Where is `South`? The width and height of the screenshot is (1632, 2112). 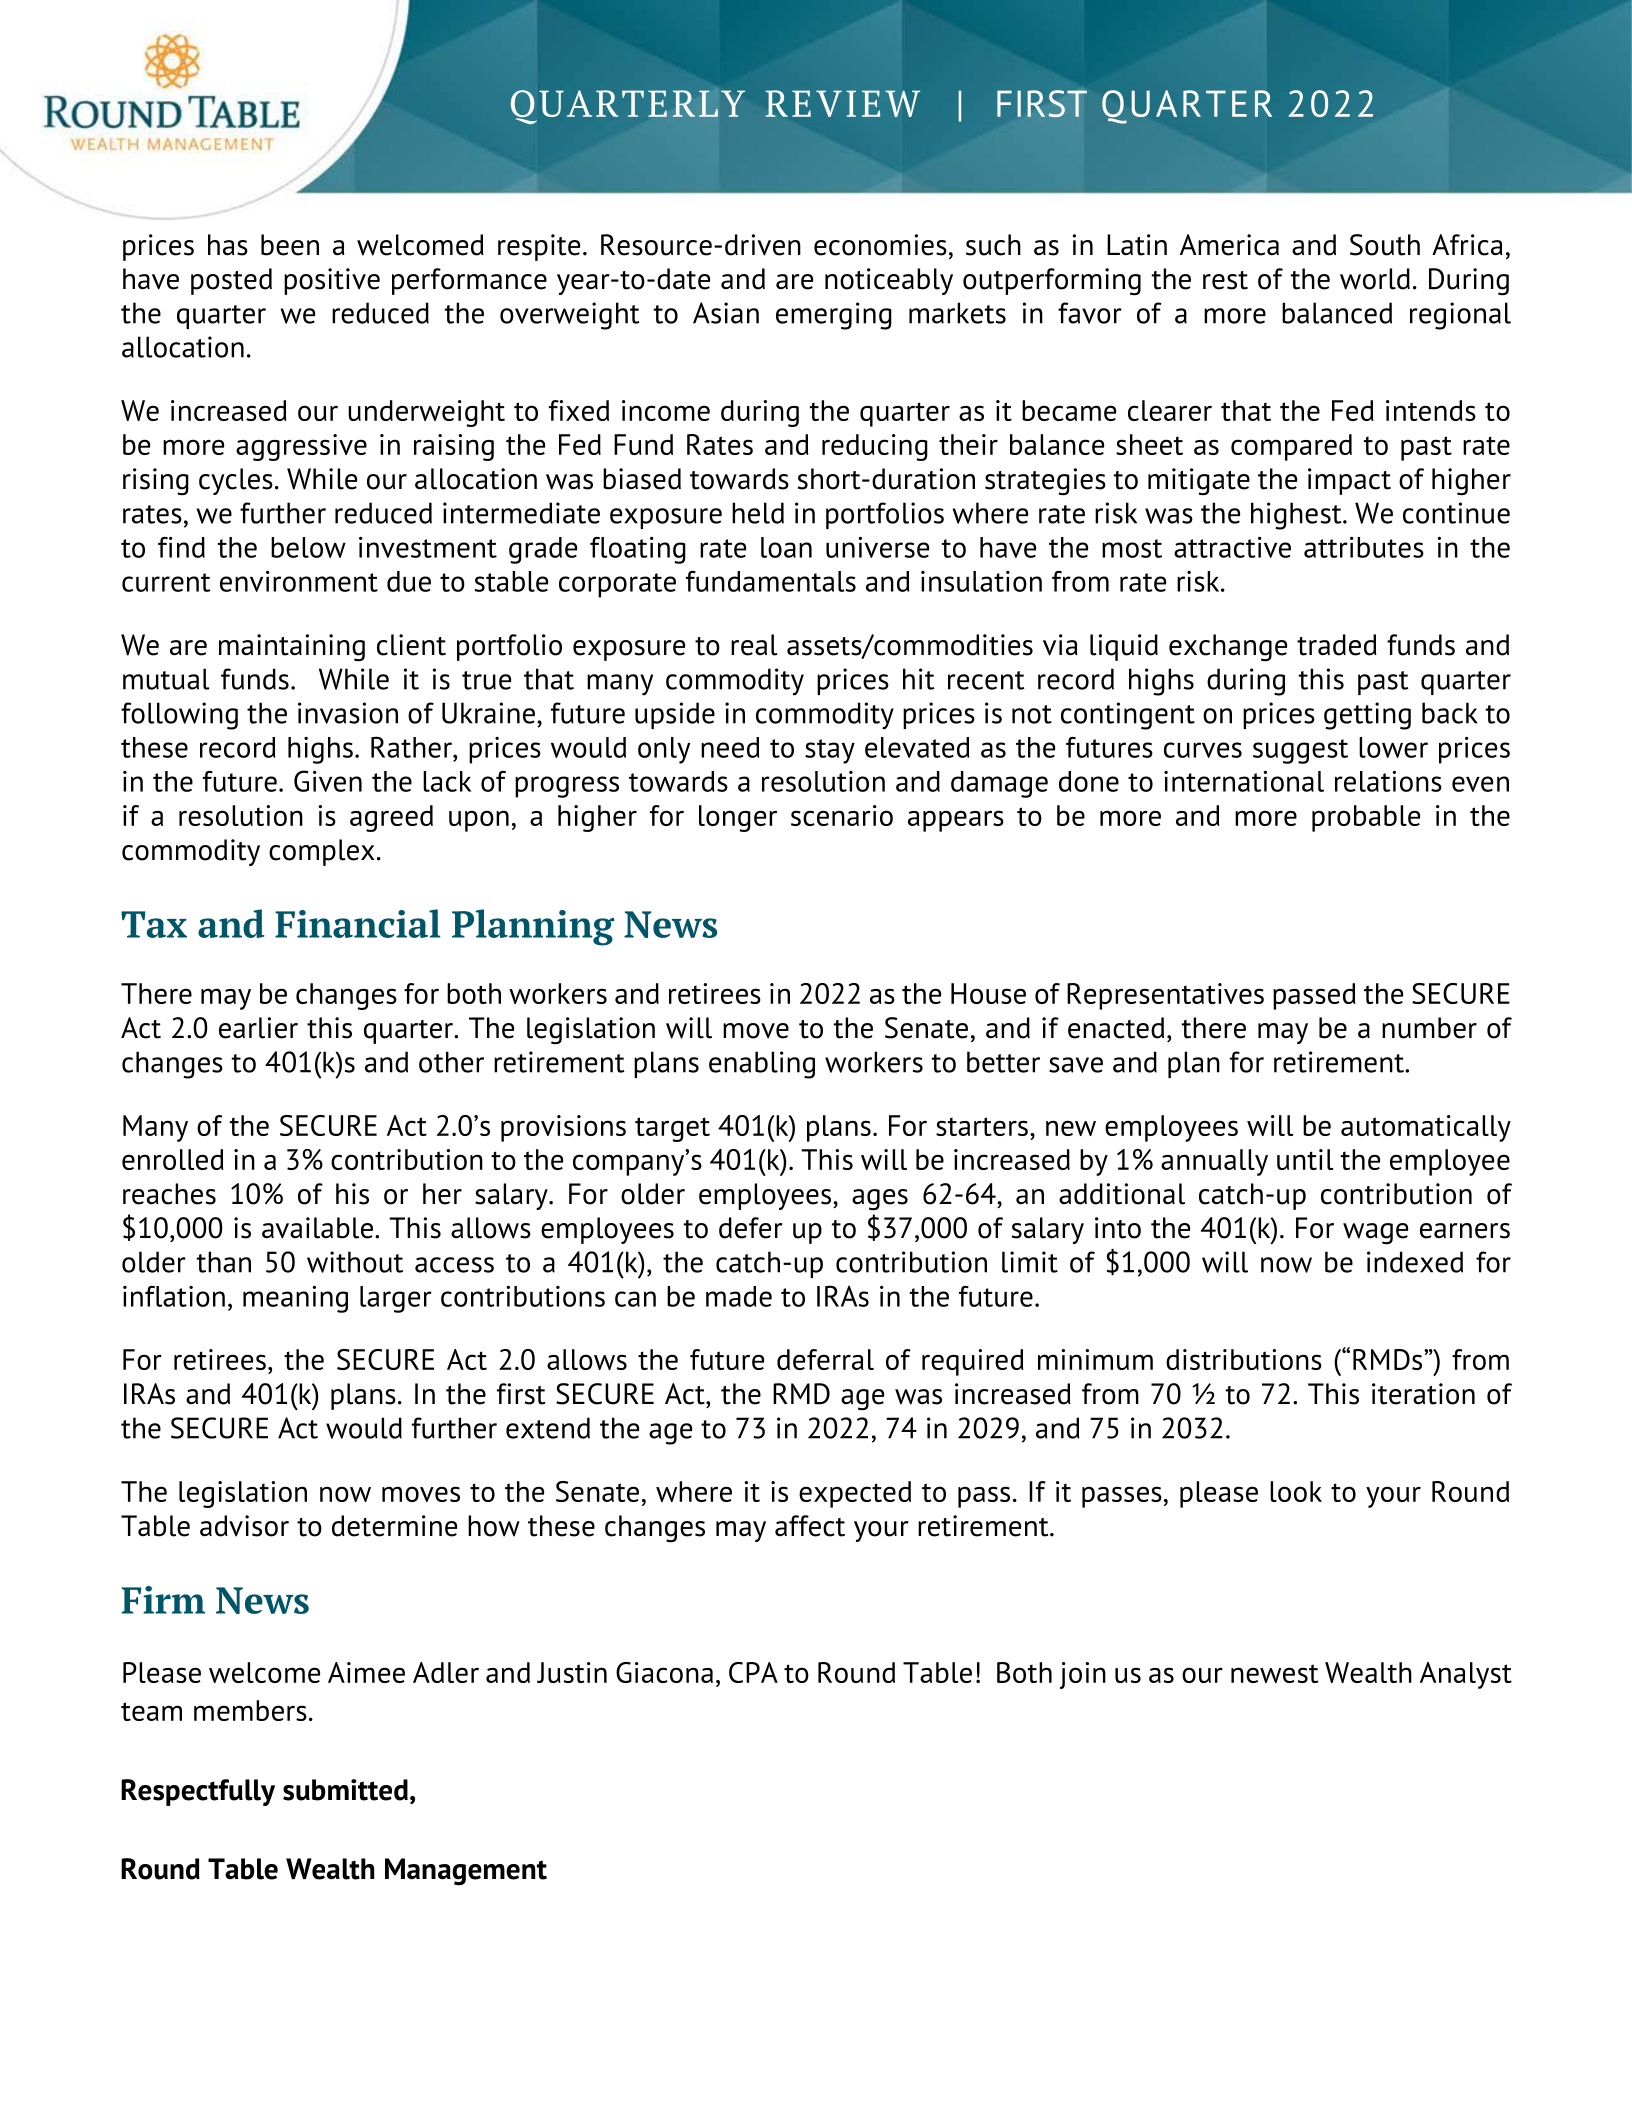 South is located at coordinates (1385, 245).
